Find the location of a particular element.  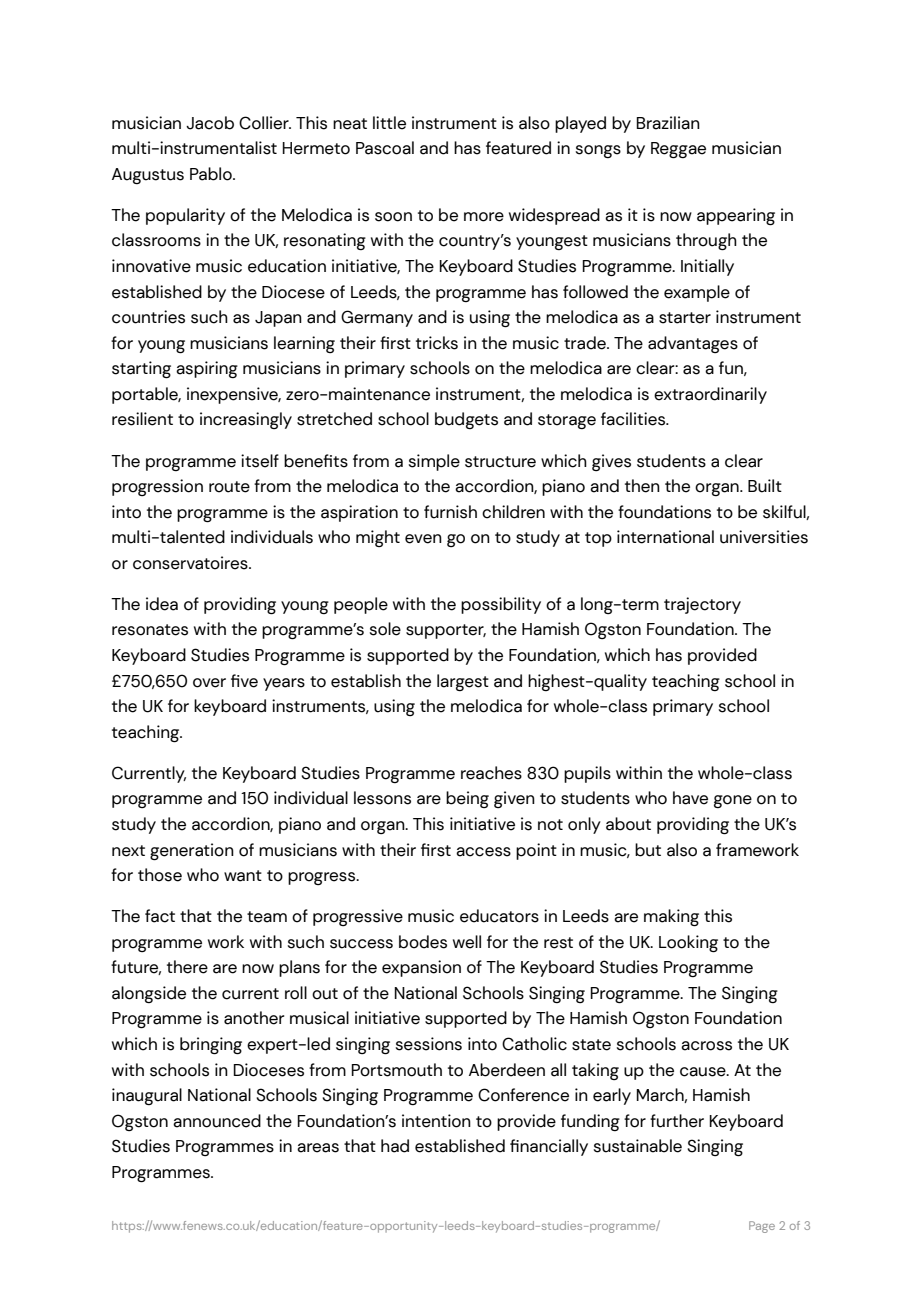

furnish is located at coordinates (450, 512).
